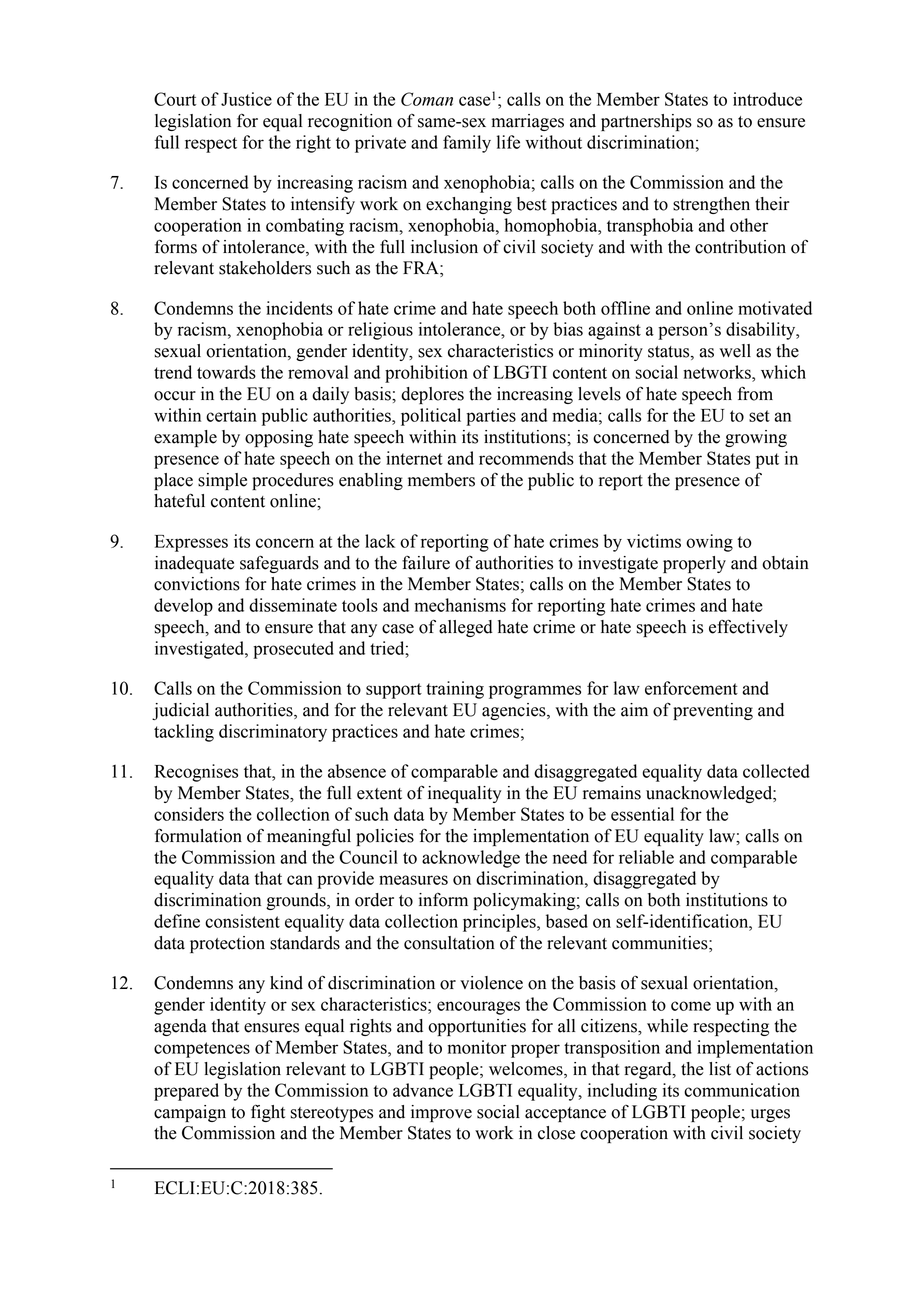 The image size is (924, 1308). Describe the element at coordinates (467, 144) in the screenshot. I see `family` at that location.
